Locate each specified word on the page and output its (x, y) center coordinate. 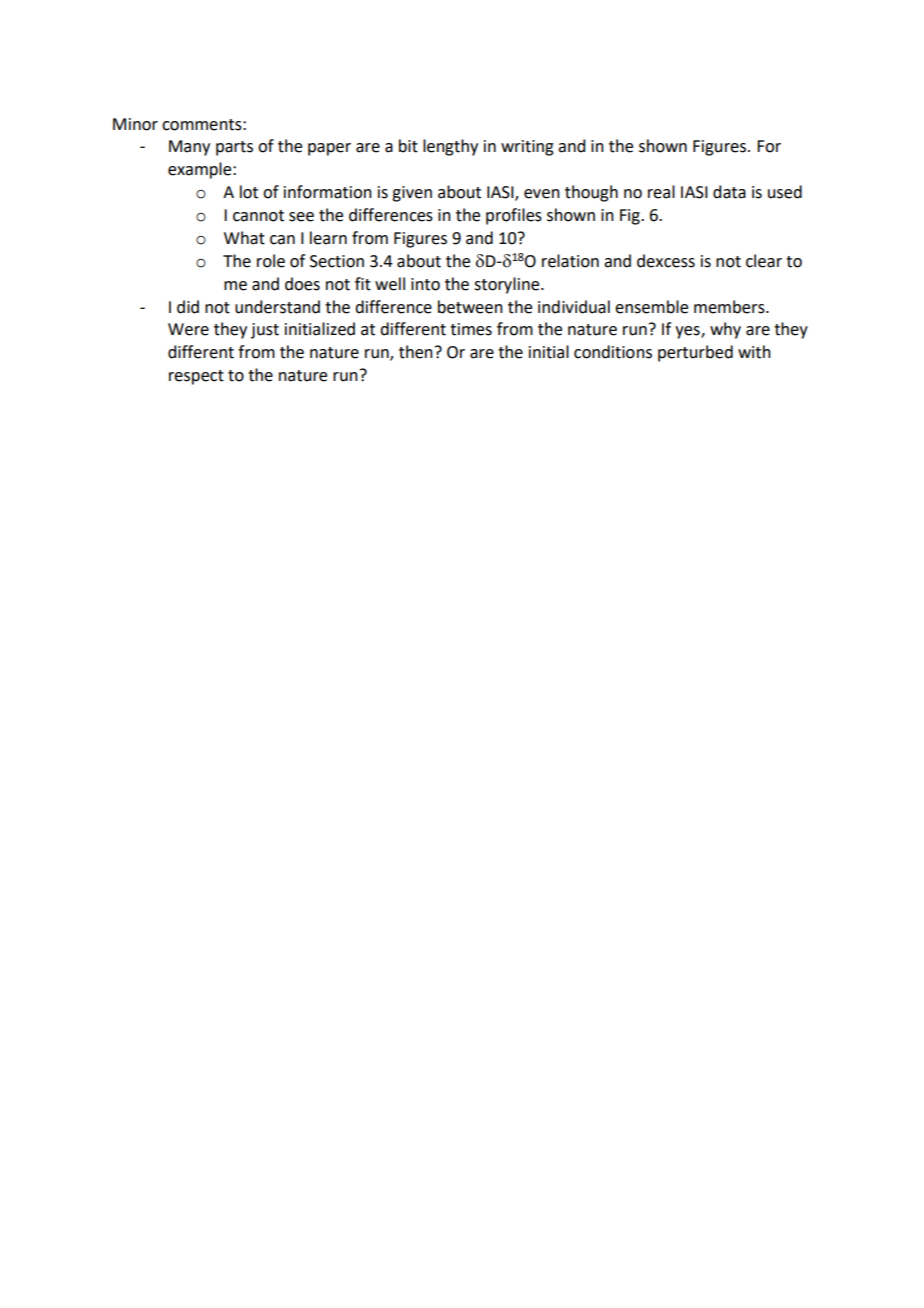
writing (527, 148)
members (730, 307)
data (729, 192)
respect (196, 377)
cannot (258, 216)
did (188, 307)
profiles (514, 216)
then (416, 352)
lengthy (450, 147)
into (425, 284)
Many (189, 148)
